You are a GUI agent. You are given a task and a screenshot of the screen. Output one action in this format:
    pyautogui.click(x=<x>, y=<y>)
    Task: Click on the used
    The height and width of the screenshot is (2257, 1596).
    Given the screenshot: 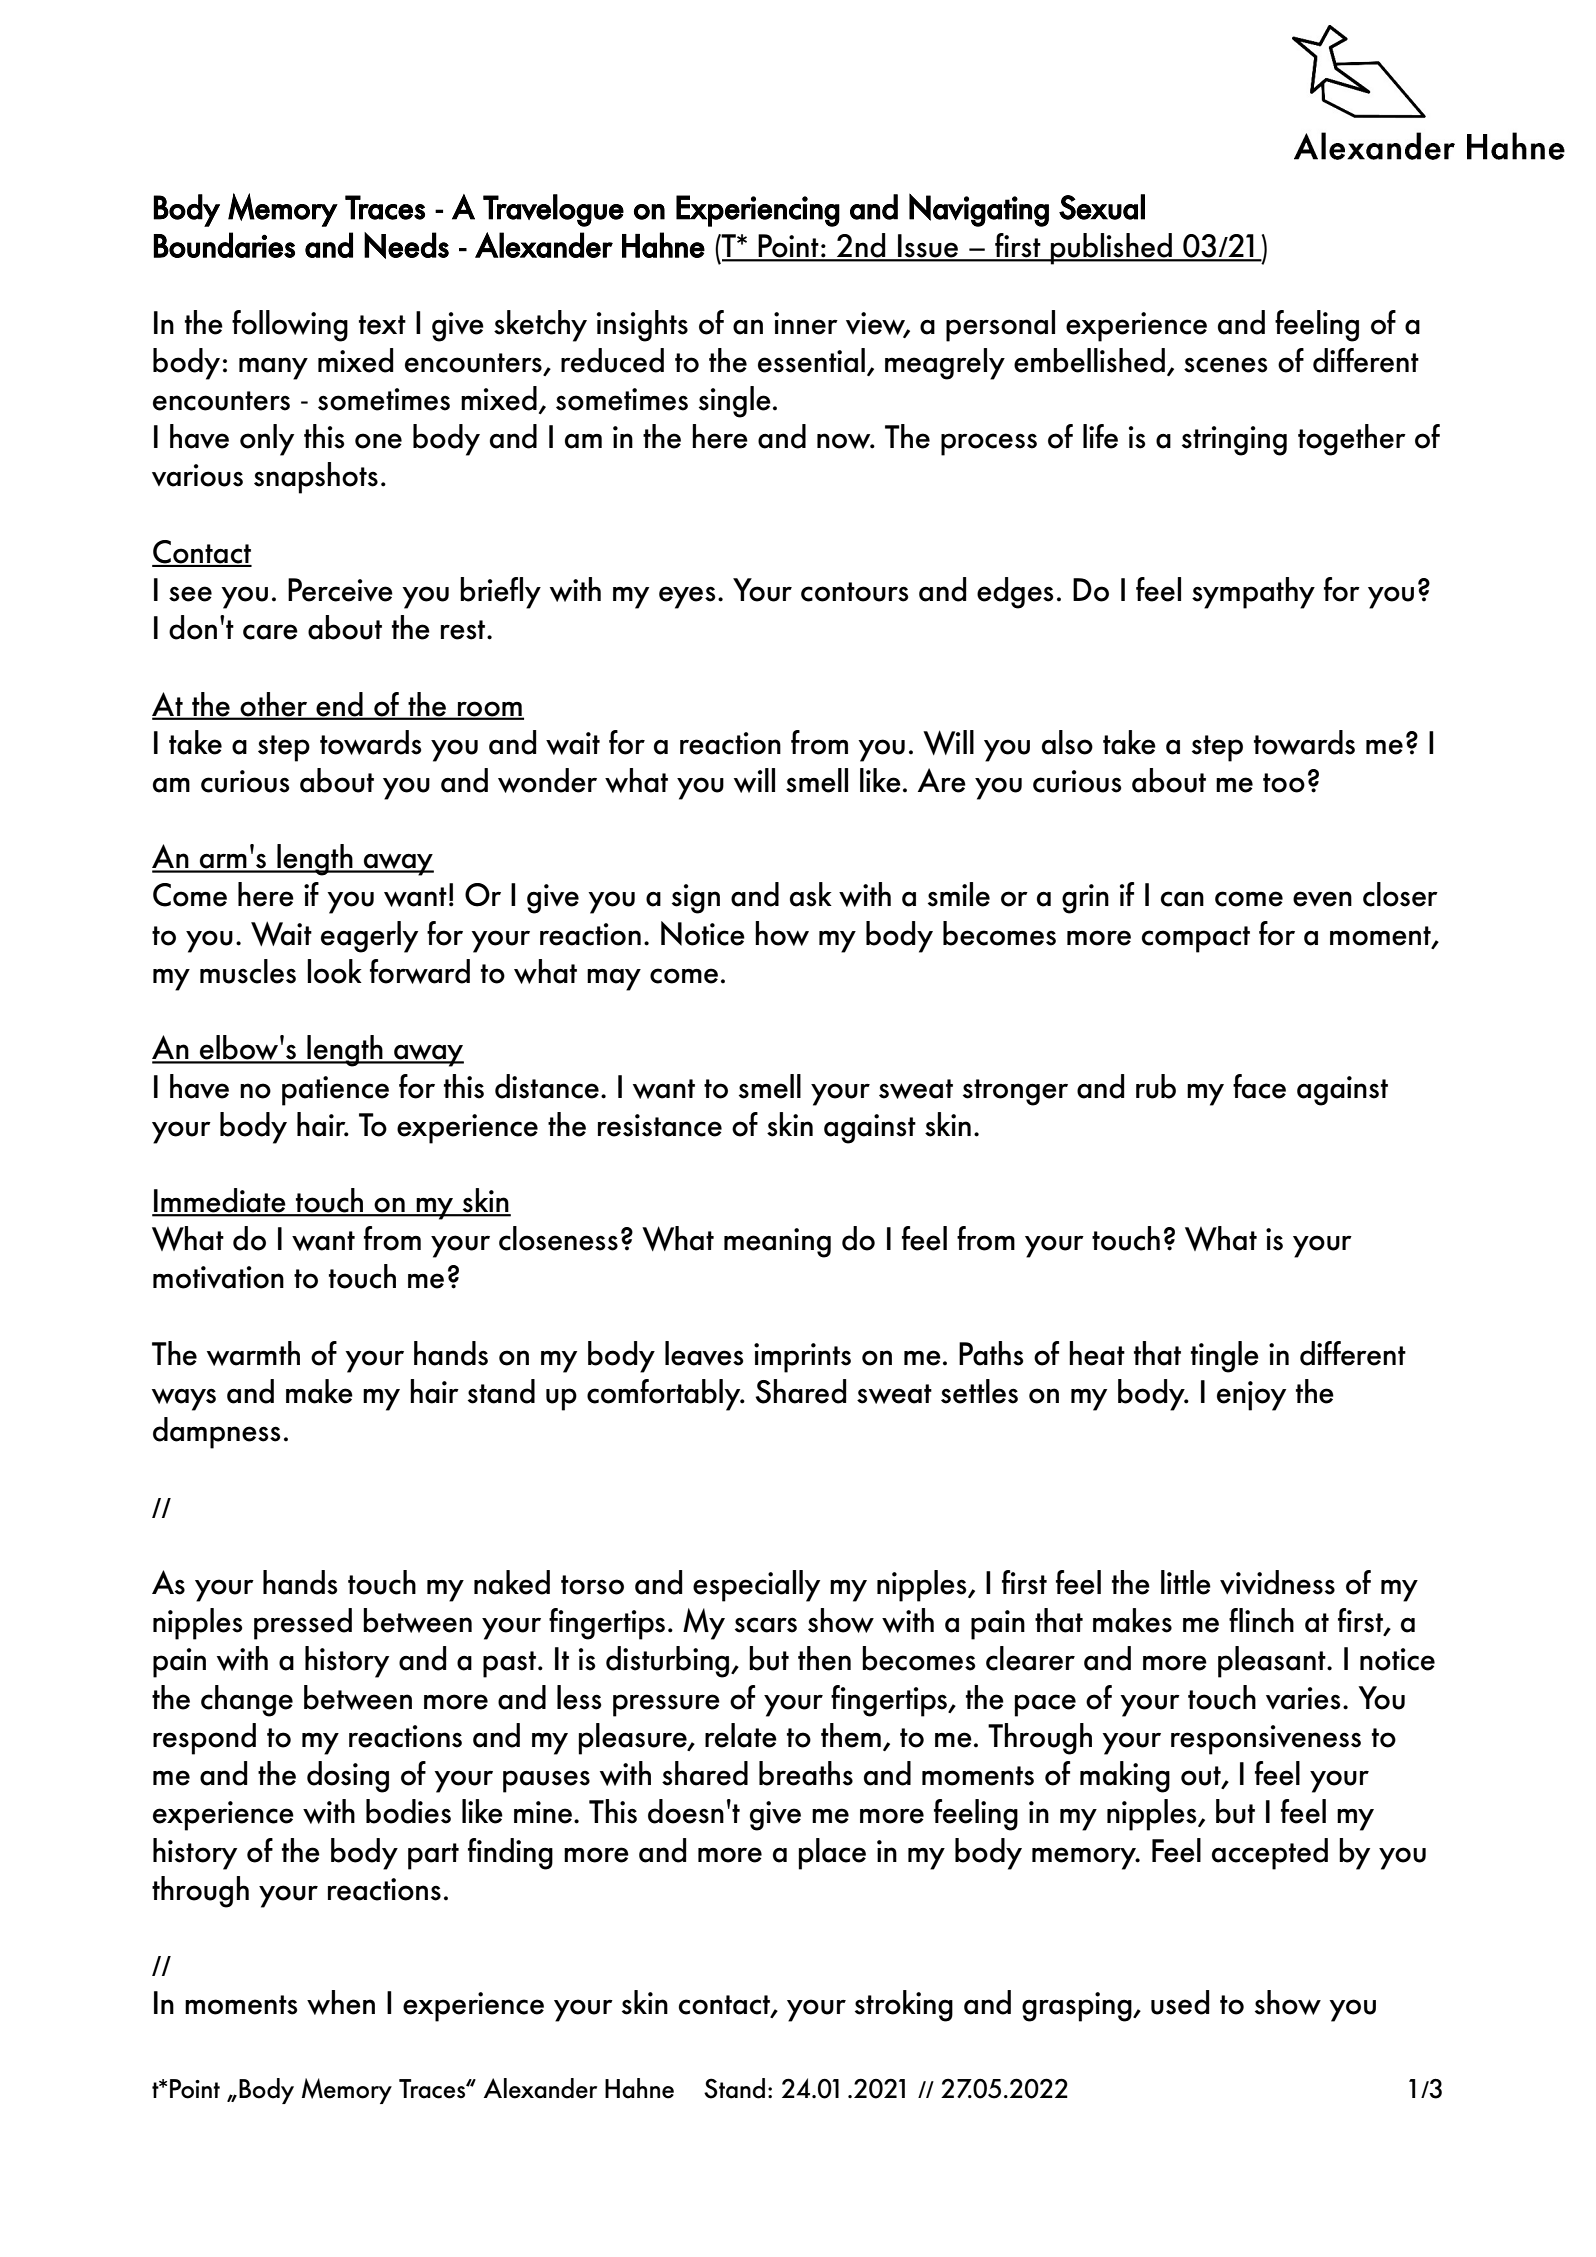 What is the action you would take?
    pyautogui.click(x=1180, y=2002)
